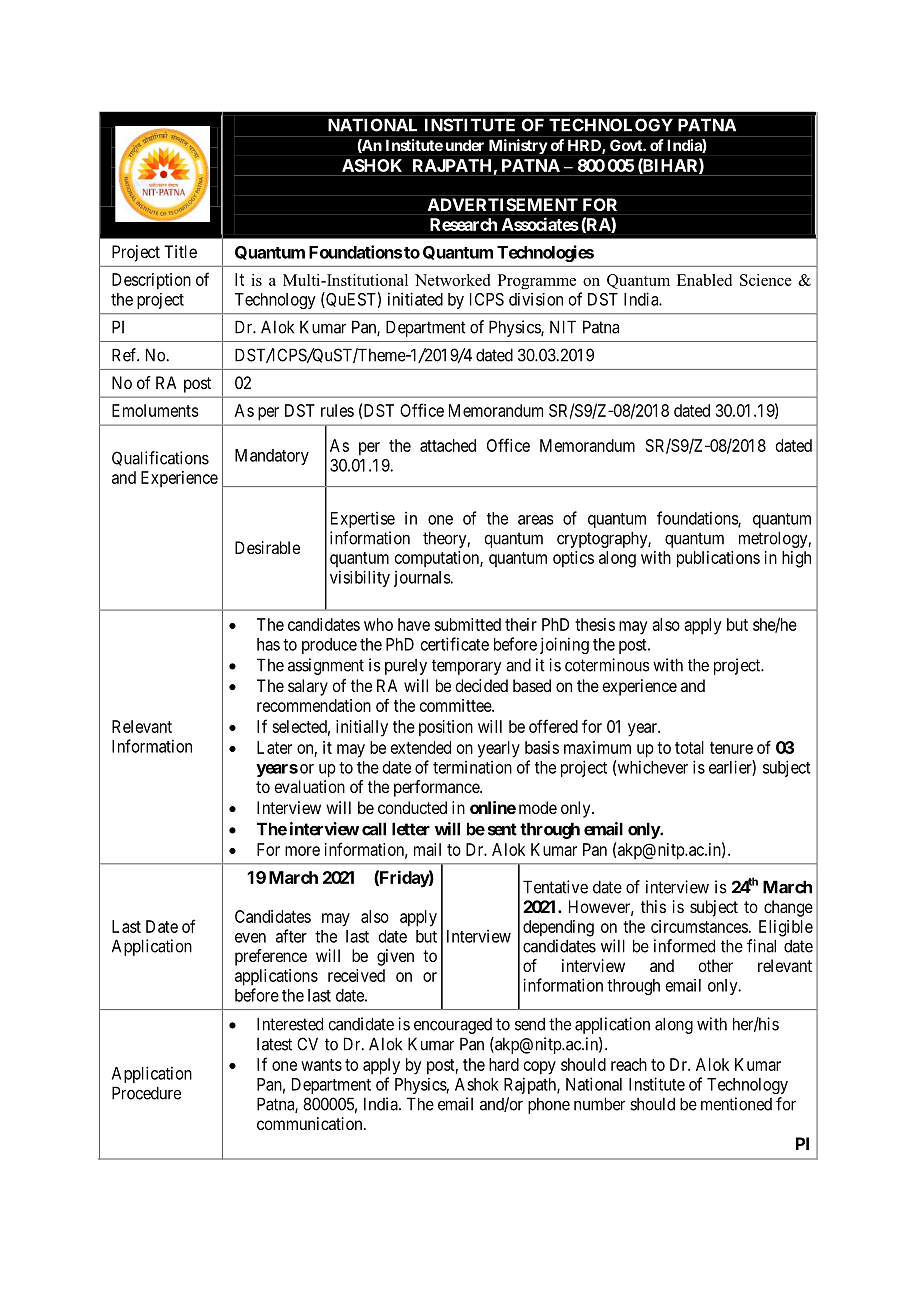 Image resolution: width=924 pixels, height=1308 pixels. Describe the element at coordinates (467, 624) in the screenshot. I see `submitted` at that location.
